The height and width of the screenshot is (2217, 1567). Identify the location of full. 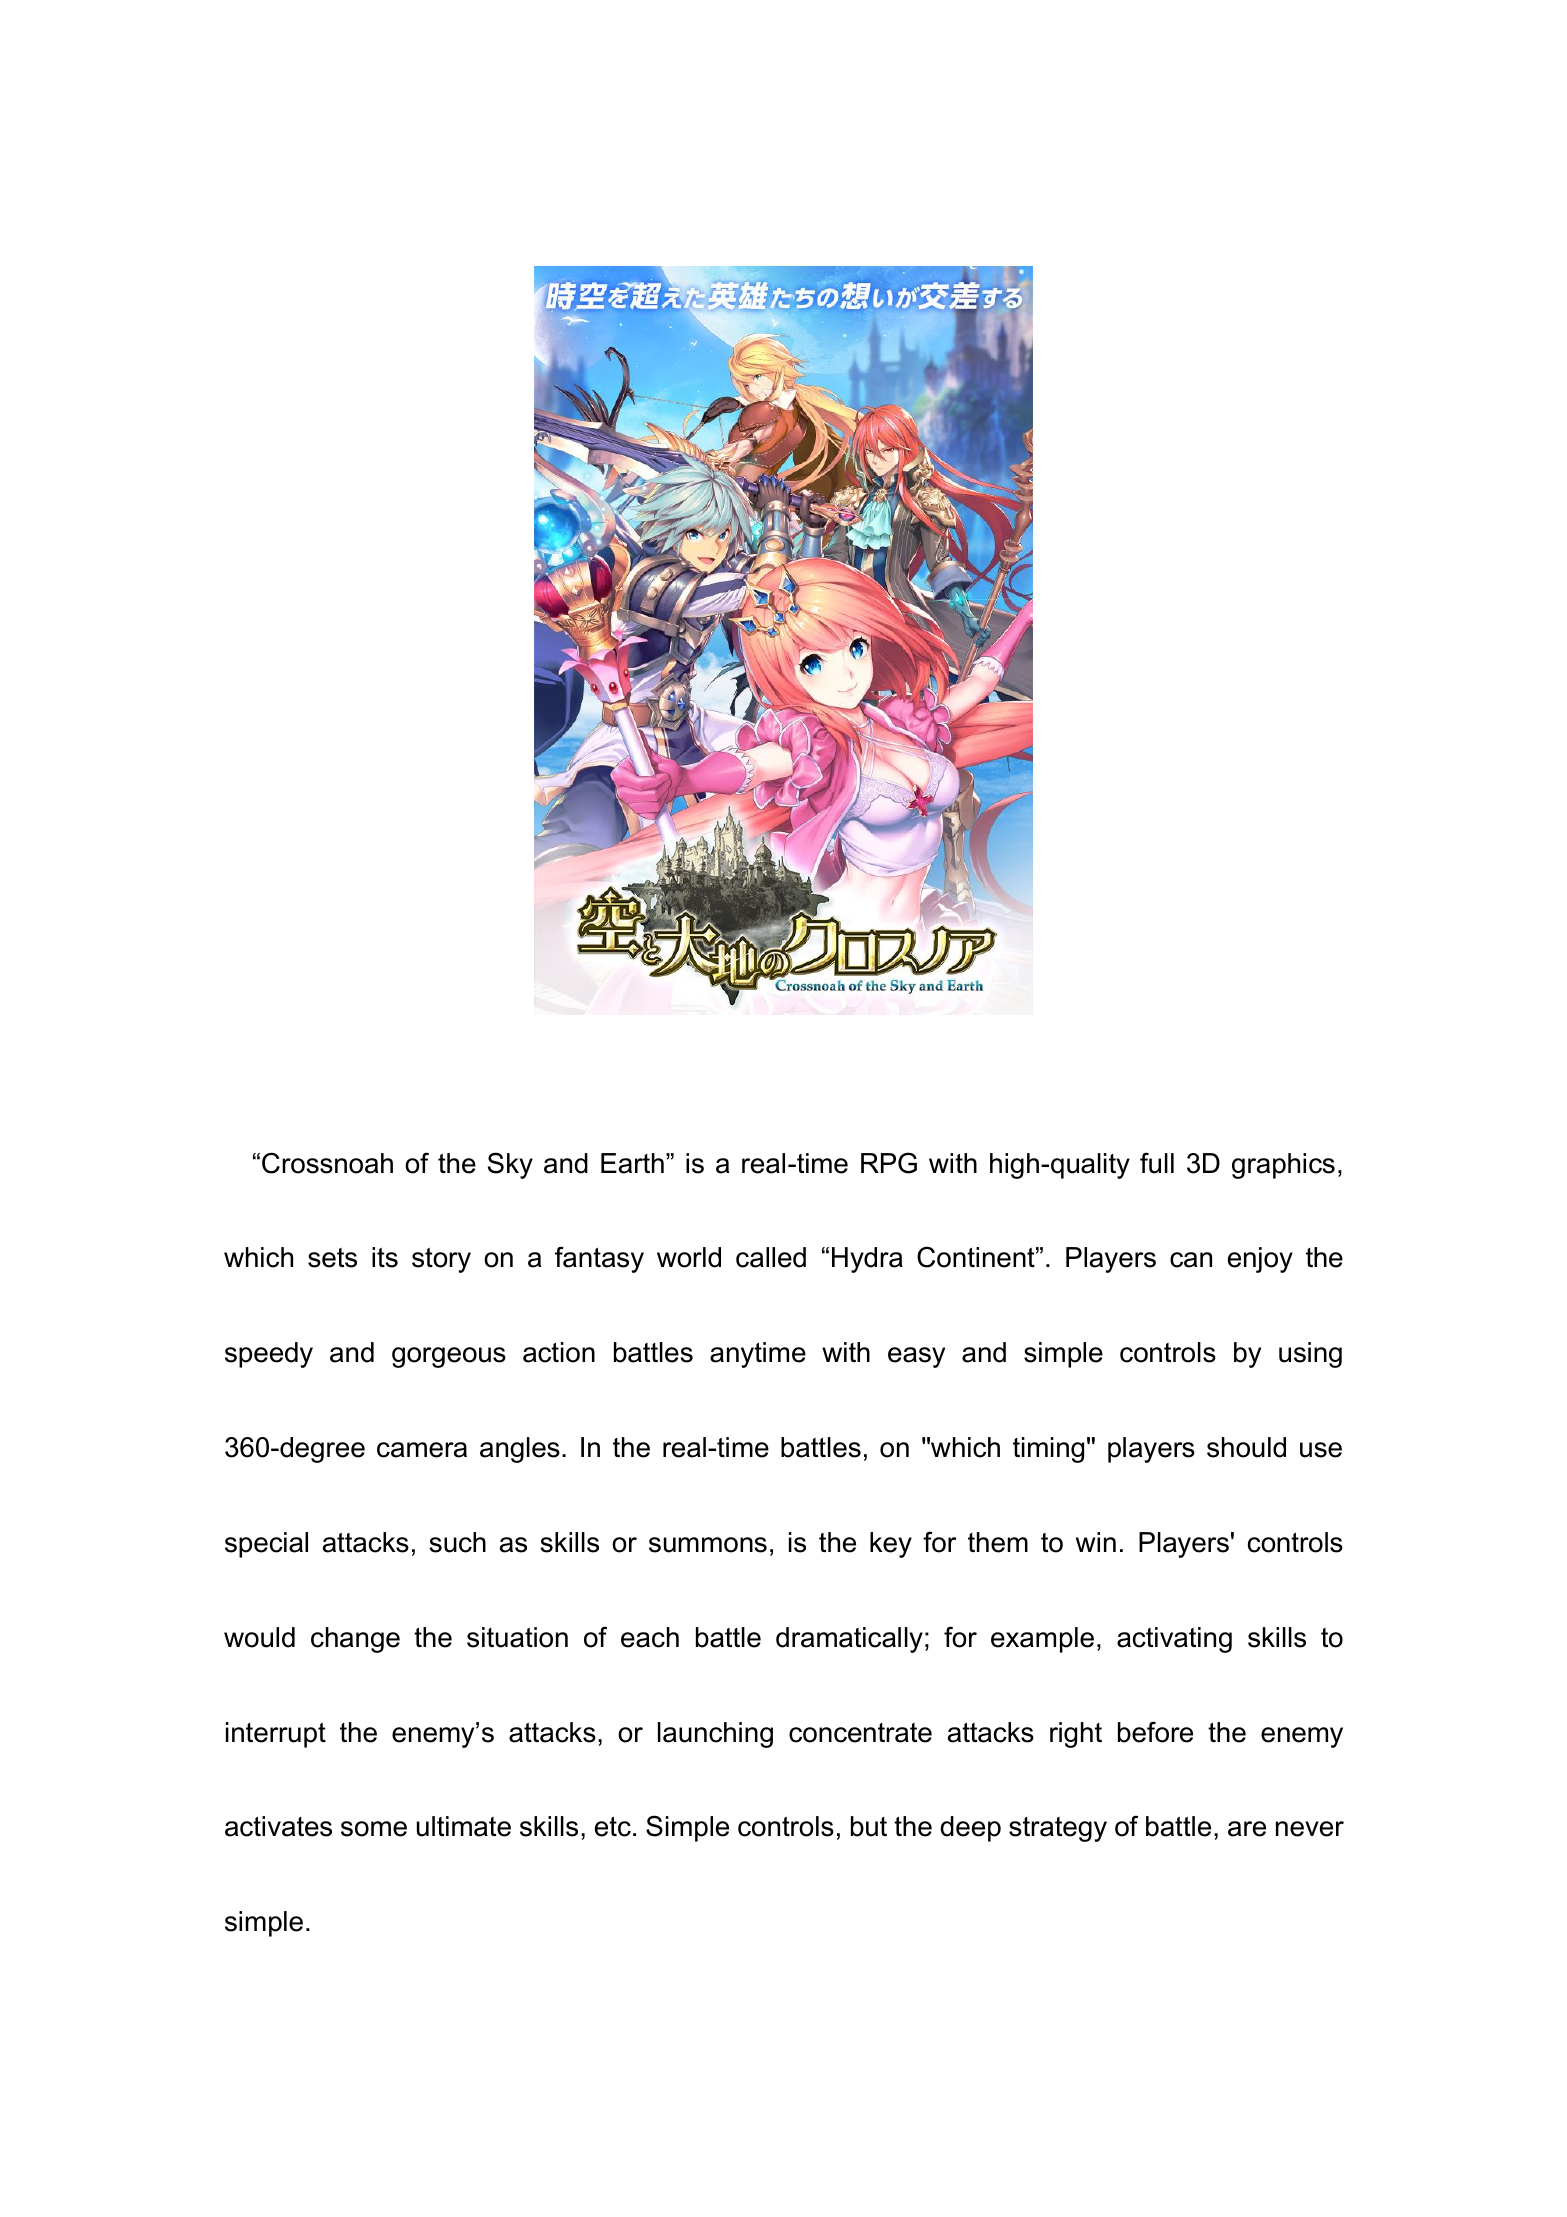
(1157, 1163).
